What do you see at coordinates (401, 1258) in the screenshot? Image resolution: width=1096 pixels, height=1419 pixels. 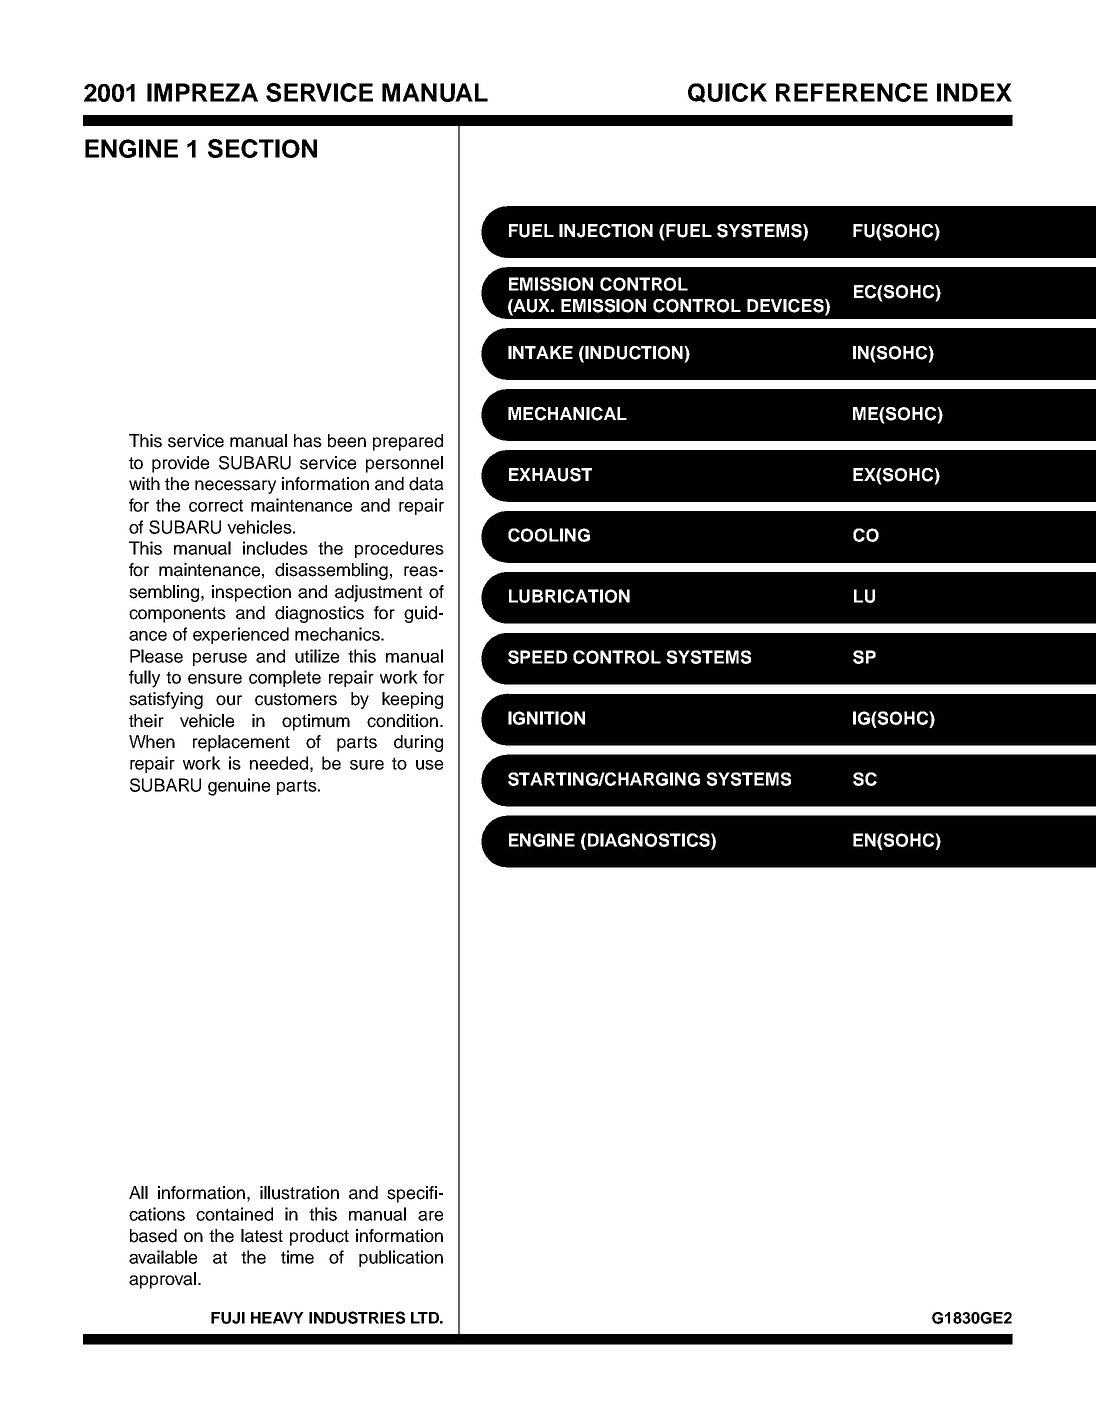 I see `publication` at bounding box center [401, 1258].
